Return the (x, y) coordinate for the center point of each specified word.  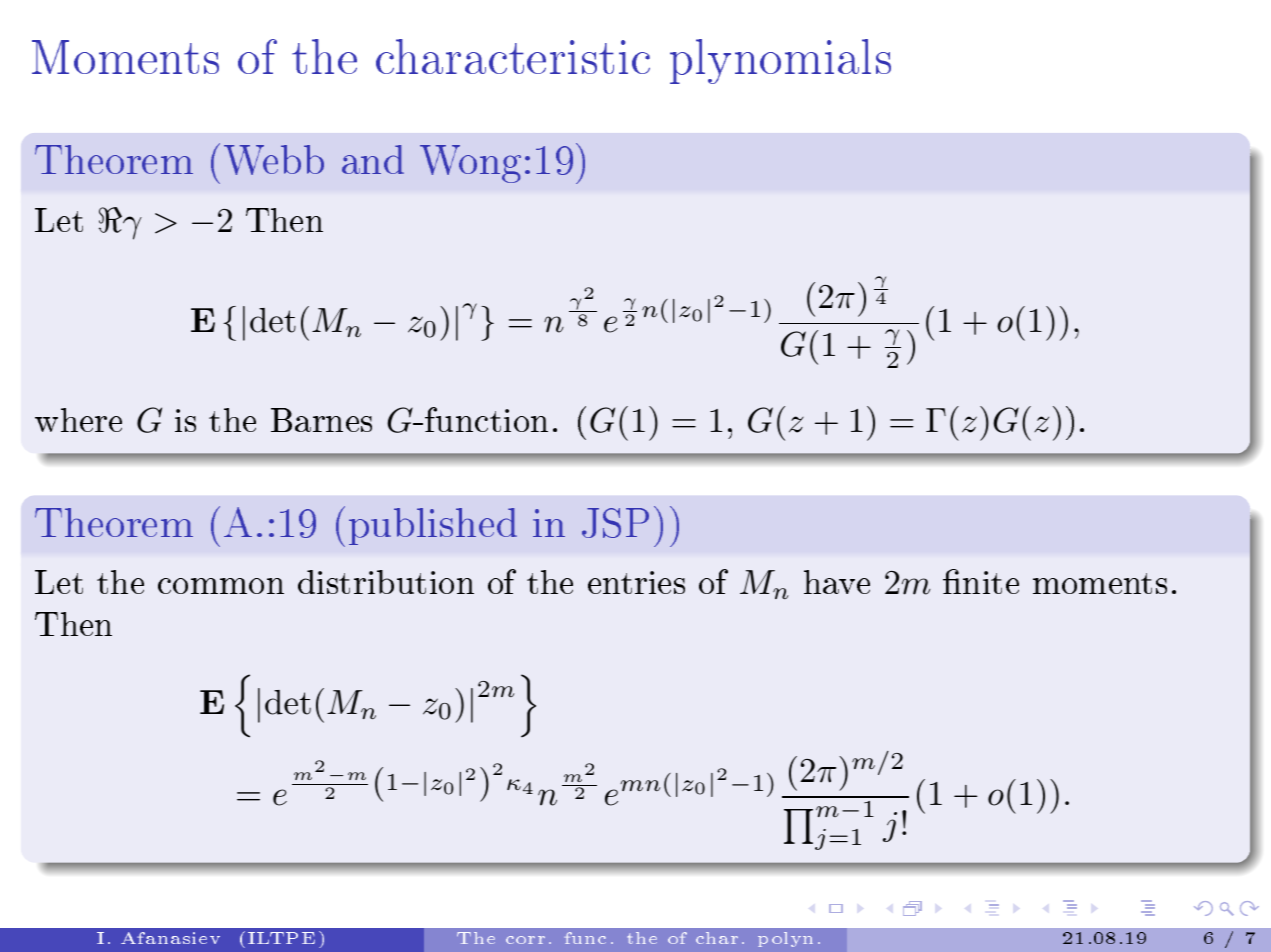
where (78, 420)
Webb (274, 160)
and (373, 159)
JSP (615, 523)
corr (525, 940)
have (837, 582)
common (221, 586)
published (433, 526)
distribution (386, 582)
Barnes (321, 420)
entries (636, 582)
